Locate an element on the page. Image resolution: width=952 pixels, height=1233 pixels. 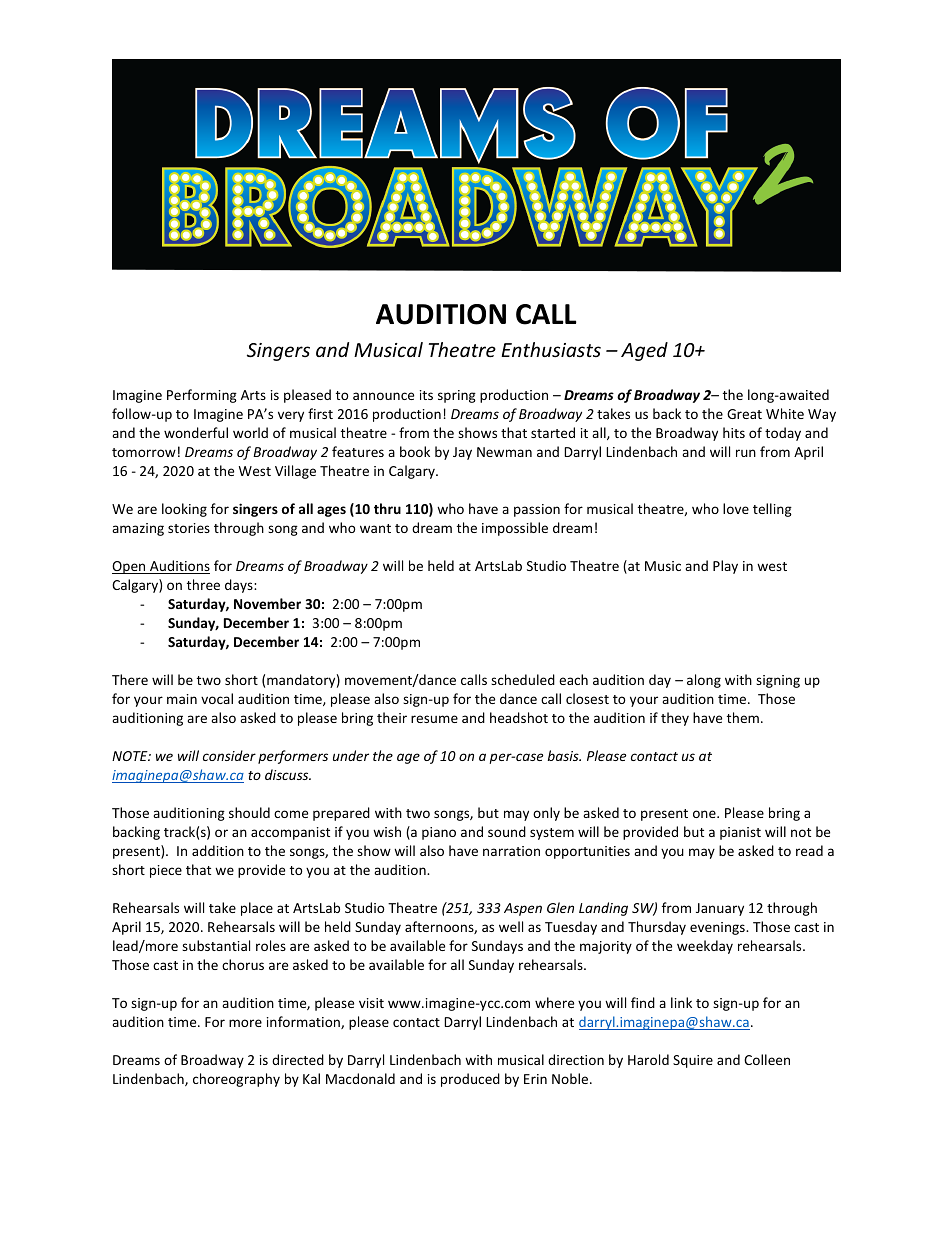
pianist is located at coordinates (740, 833).
